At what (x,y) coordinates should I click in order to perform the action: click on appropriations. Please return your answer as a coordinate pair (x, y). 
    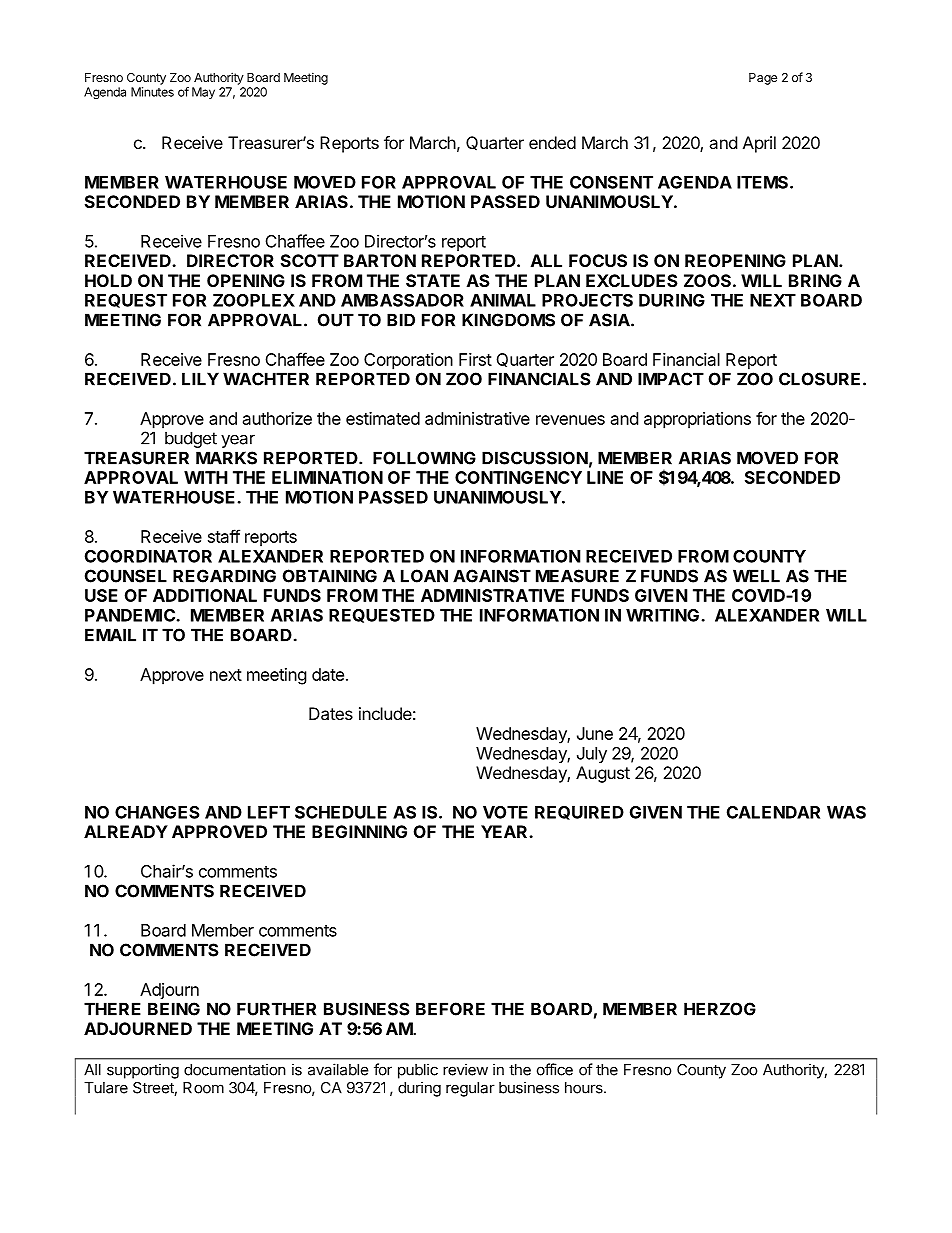
    Looking at the image, I should click on (697, 420).
